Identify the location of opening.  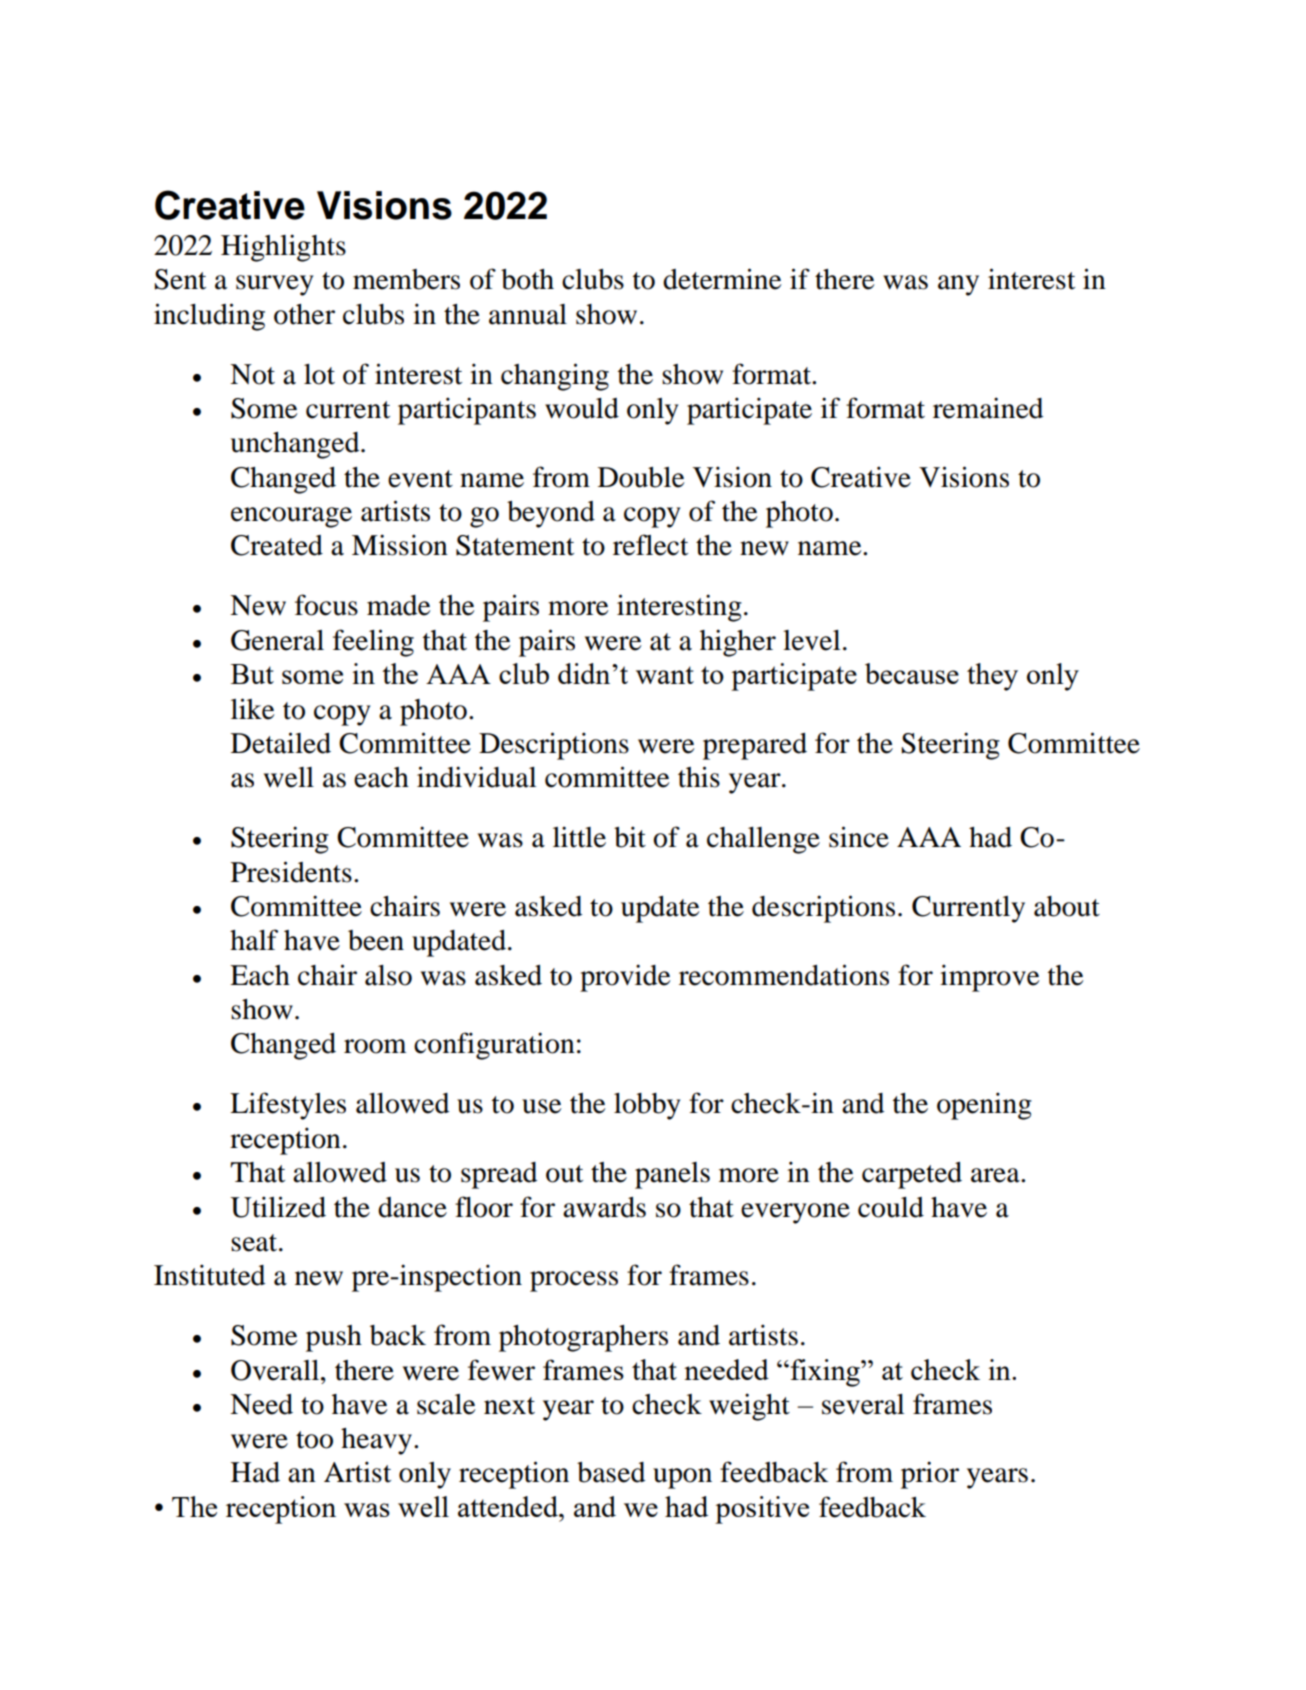
(984, 1106).
